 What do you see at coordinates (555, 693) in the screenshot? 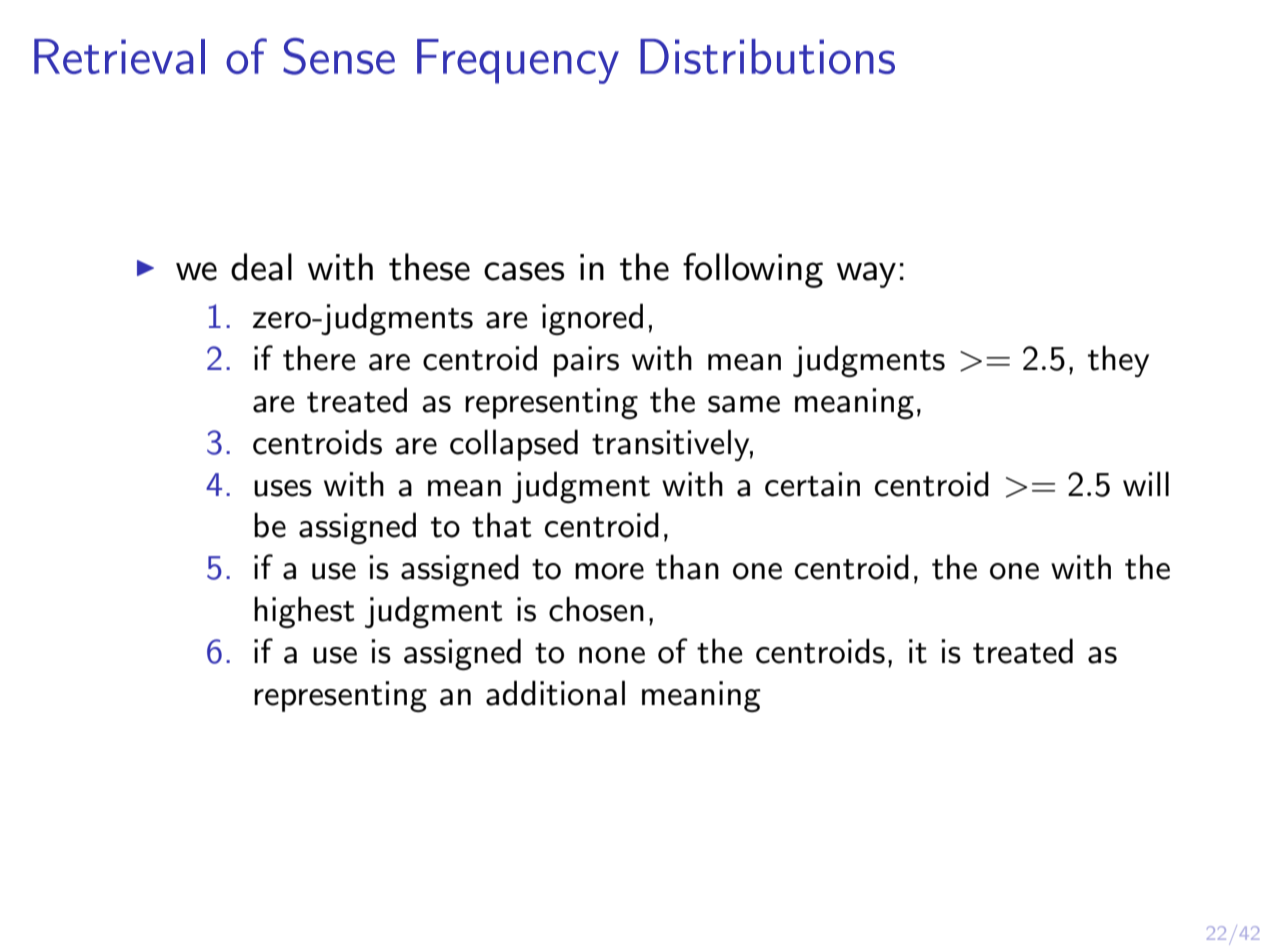
I see `additional` at bounding box center [555, 693].
